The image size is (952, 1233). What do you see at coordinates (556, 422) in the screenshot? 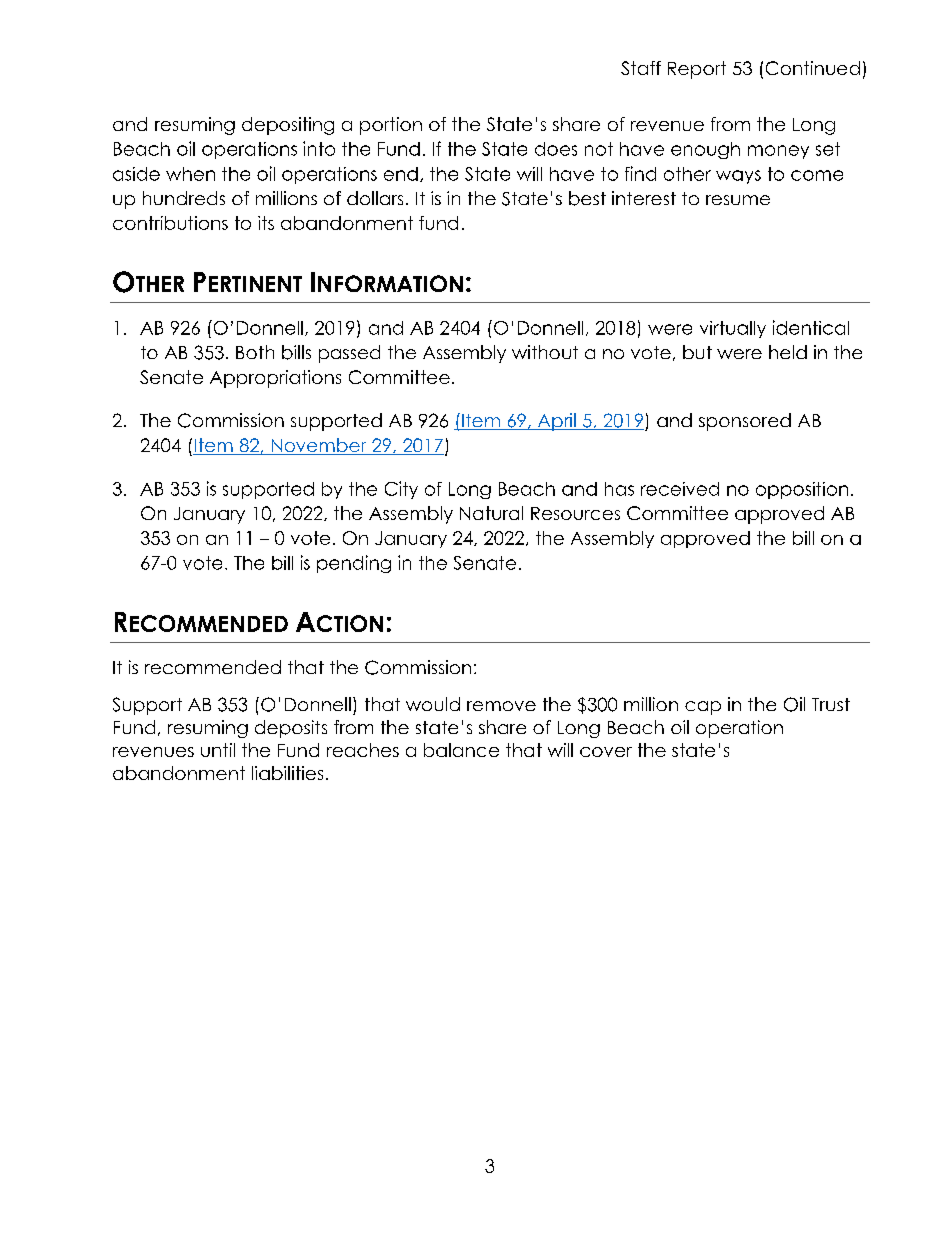
I see `April` at bounding box center [556, 422].
